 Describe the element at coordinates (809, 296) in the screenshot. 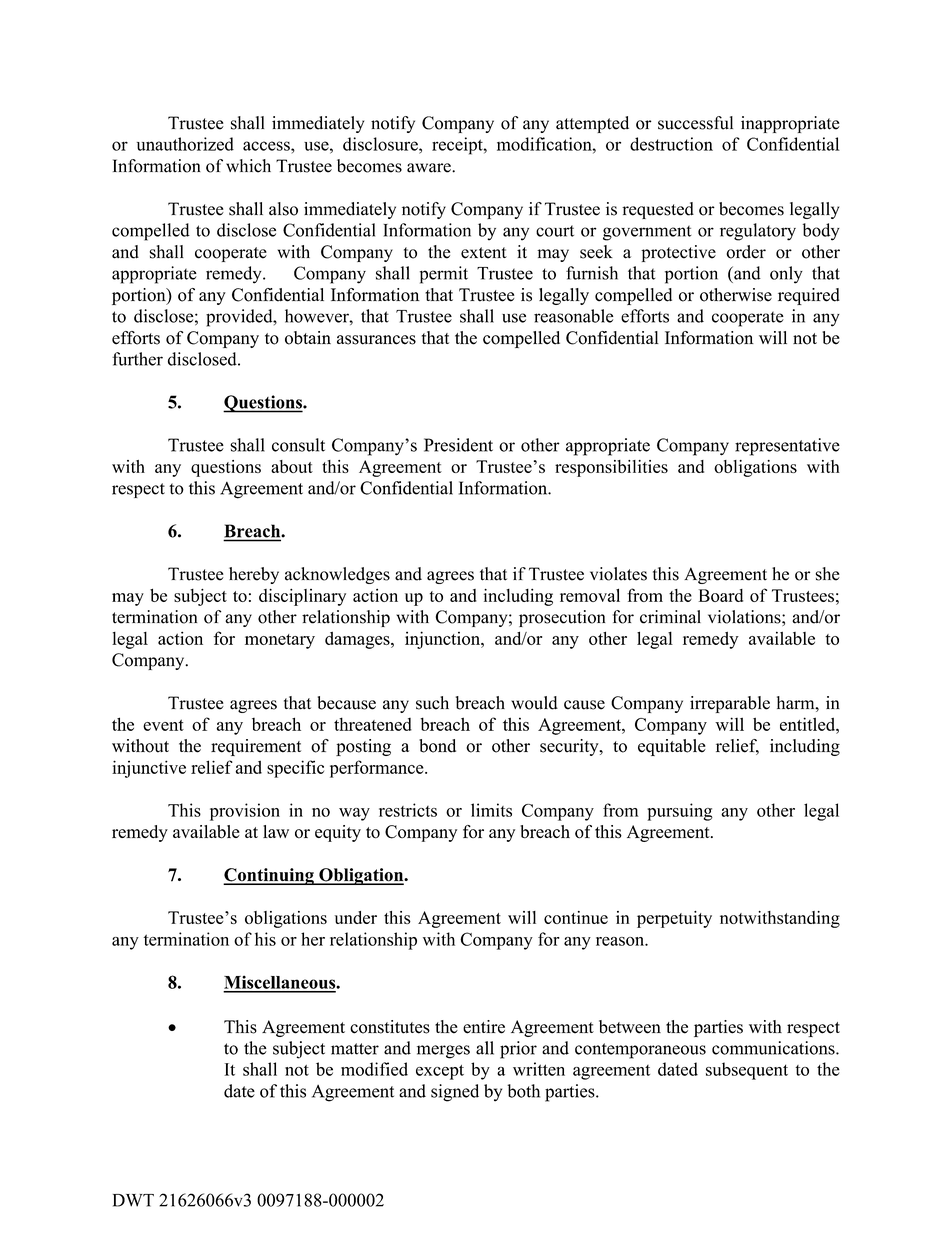

I see `required` at that location.
